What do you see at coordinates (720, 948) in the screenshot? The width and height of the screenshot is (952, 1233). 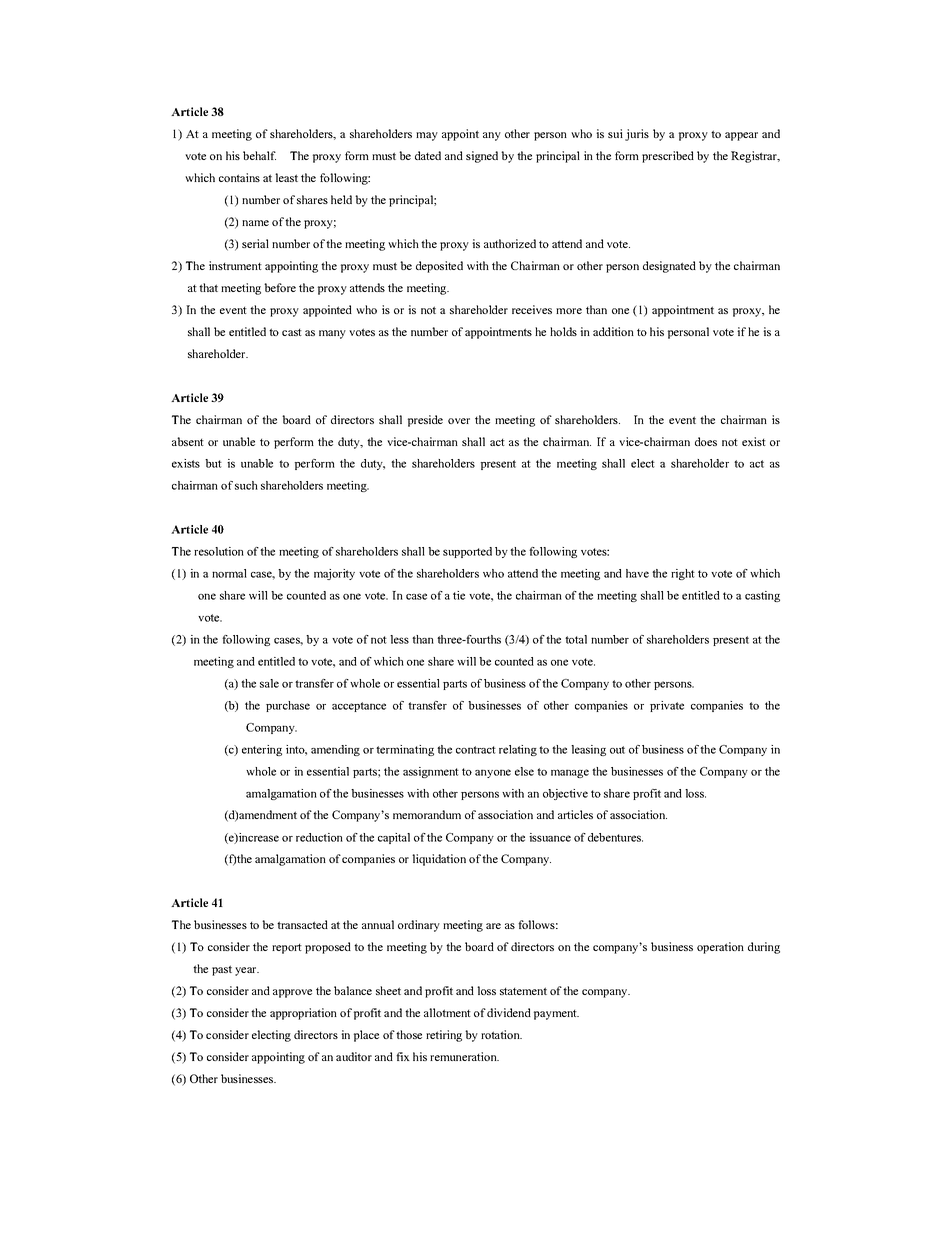 I see `operation` at bounding box center [720, 948].
